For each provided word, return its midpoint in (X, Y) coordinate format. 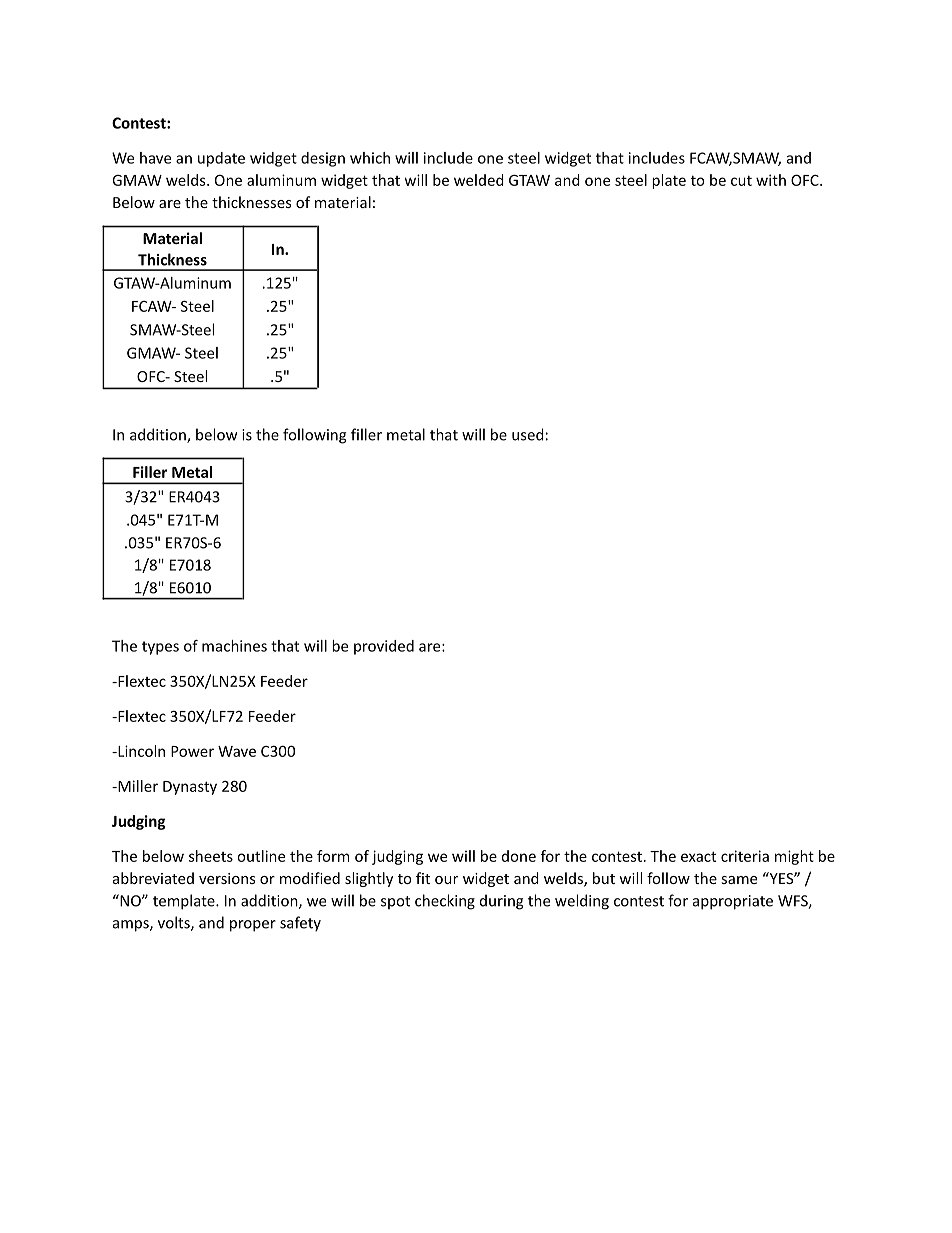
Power (192, 751)
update (221, 159)
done (519, 856)
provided (384, 647)
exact (698, 856)
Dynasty (190, 788)
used (528, 434)
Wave (237, 751)
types (160, 648)
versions (227, 878)
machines (234, 646)
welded (479, 180)
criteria (745, 856)
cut (741, 180)
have (155, 158)
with (771, 180)
